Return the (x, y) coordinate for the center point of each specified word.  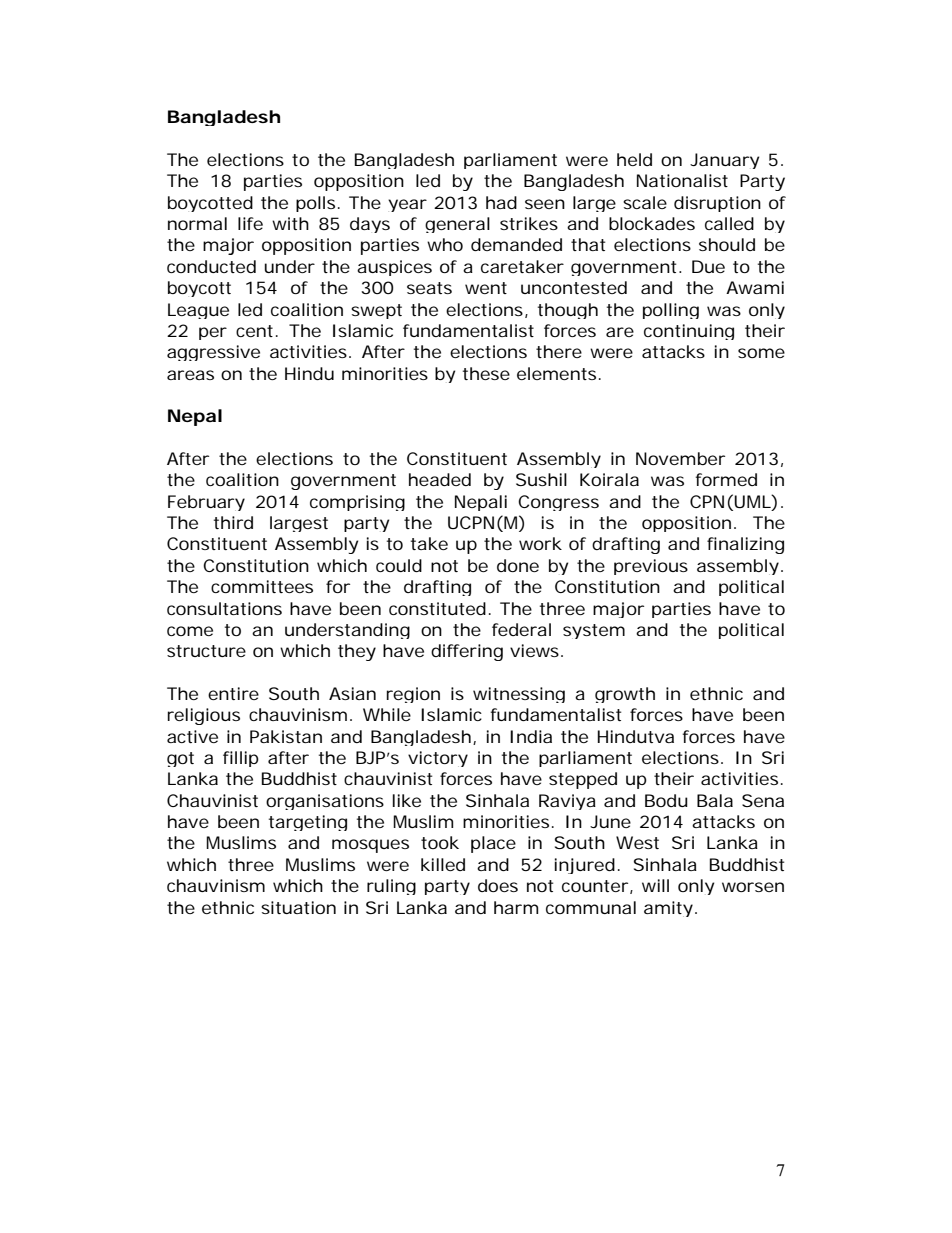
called (729, 223)
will (655, 885)
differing (467, 652)
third (233, 522)
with (290, 223)
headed (440, 479)
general (457, 225)
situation (298, 907)
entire (233, 693)
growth (625, 695)
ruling (391, 887)
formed (726, 479)
